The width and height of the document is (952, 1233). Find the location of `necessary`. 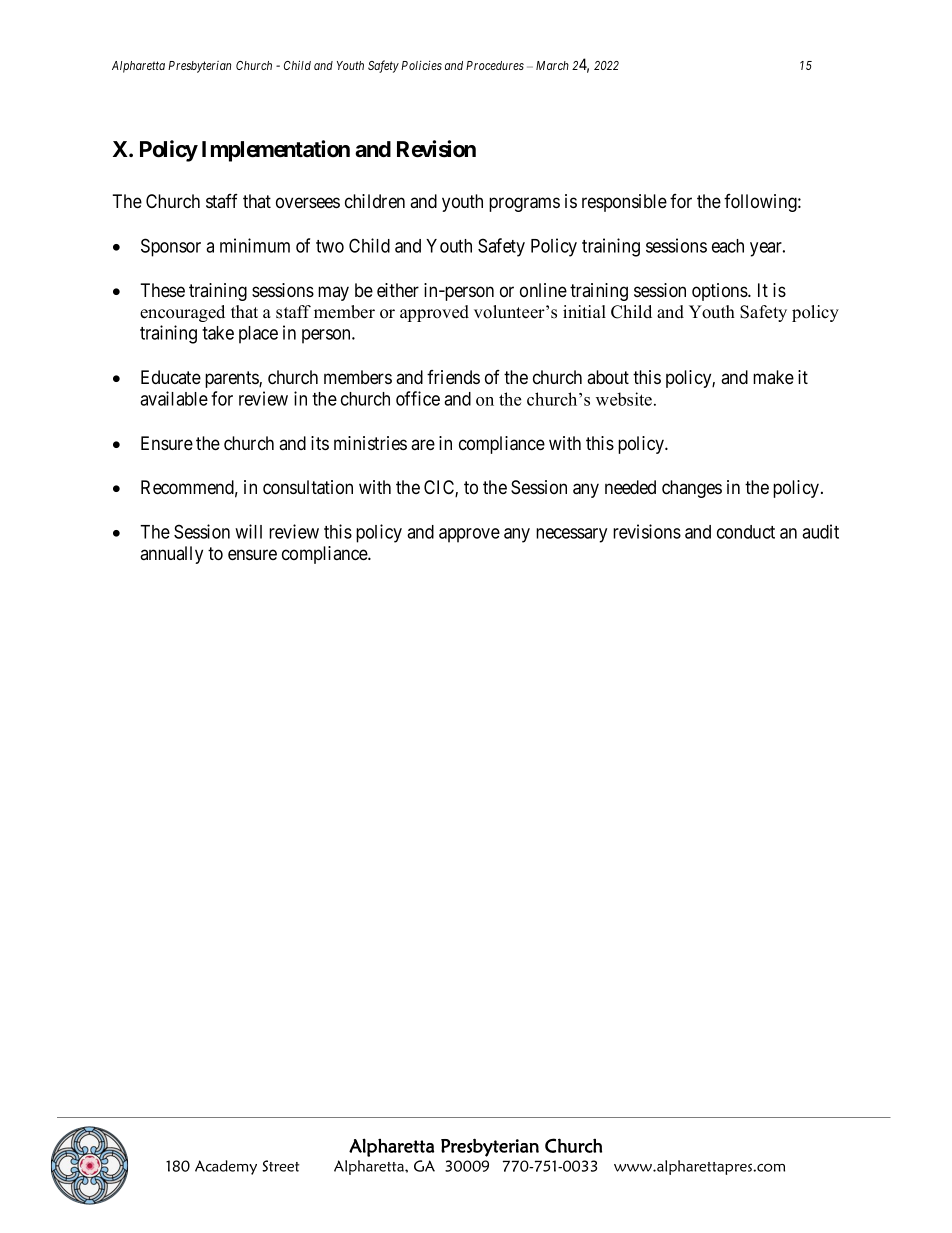

necessary is located at coordinates (571, 535).
